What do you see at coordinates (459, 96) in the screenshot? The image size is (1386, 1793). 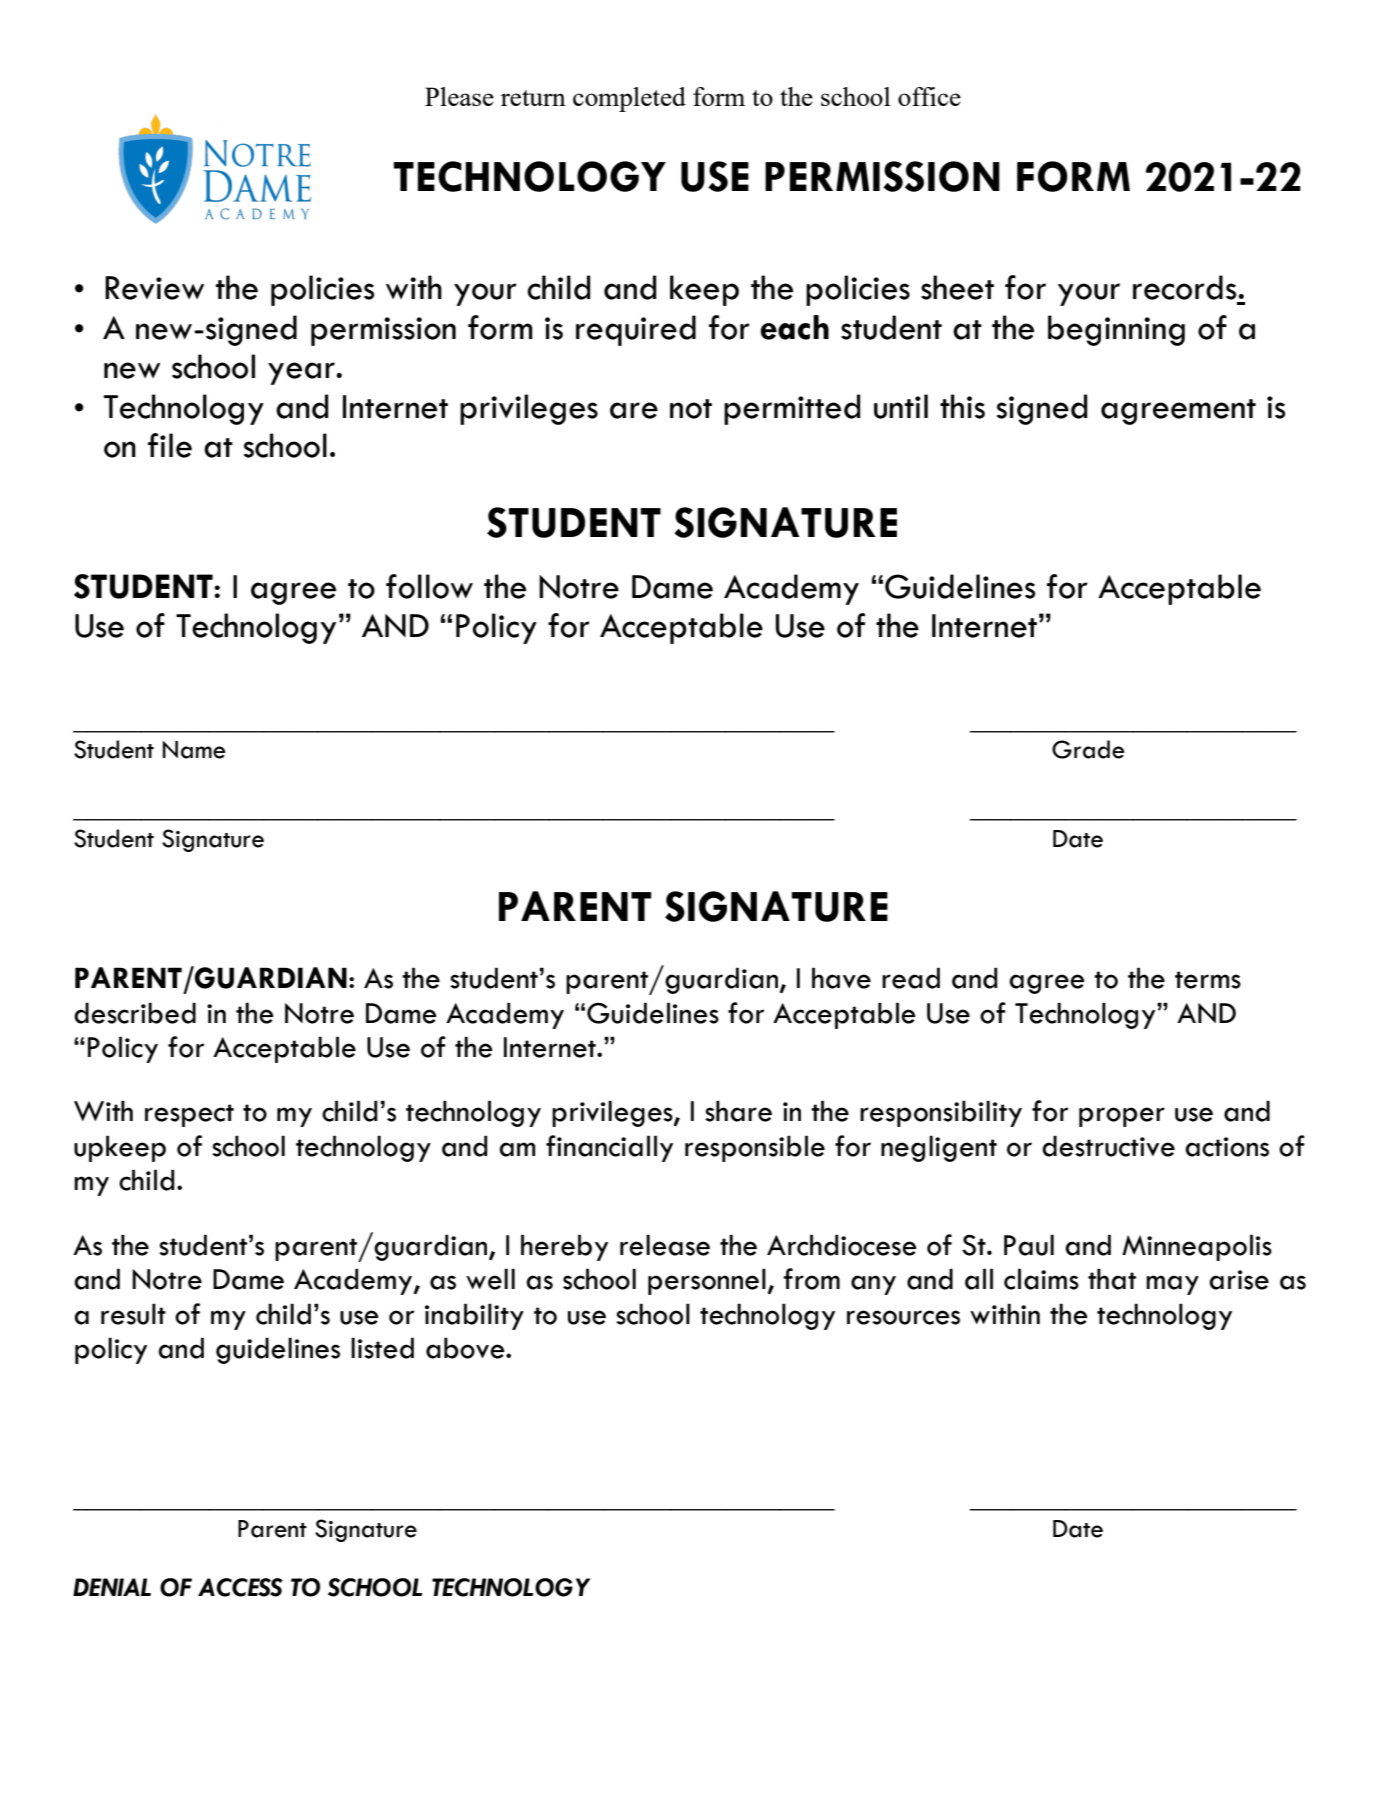 I see `Please` at bounding box center [459, 96].
